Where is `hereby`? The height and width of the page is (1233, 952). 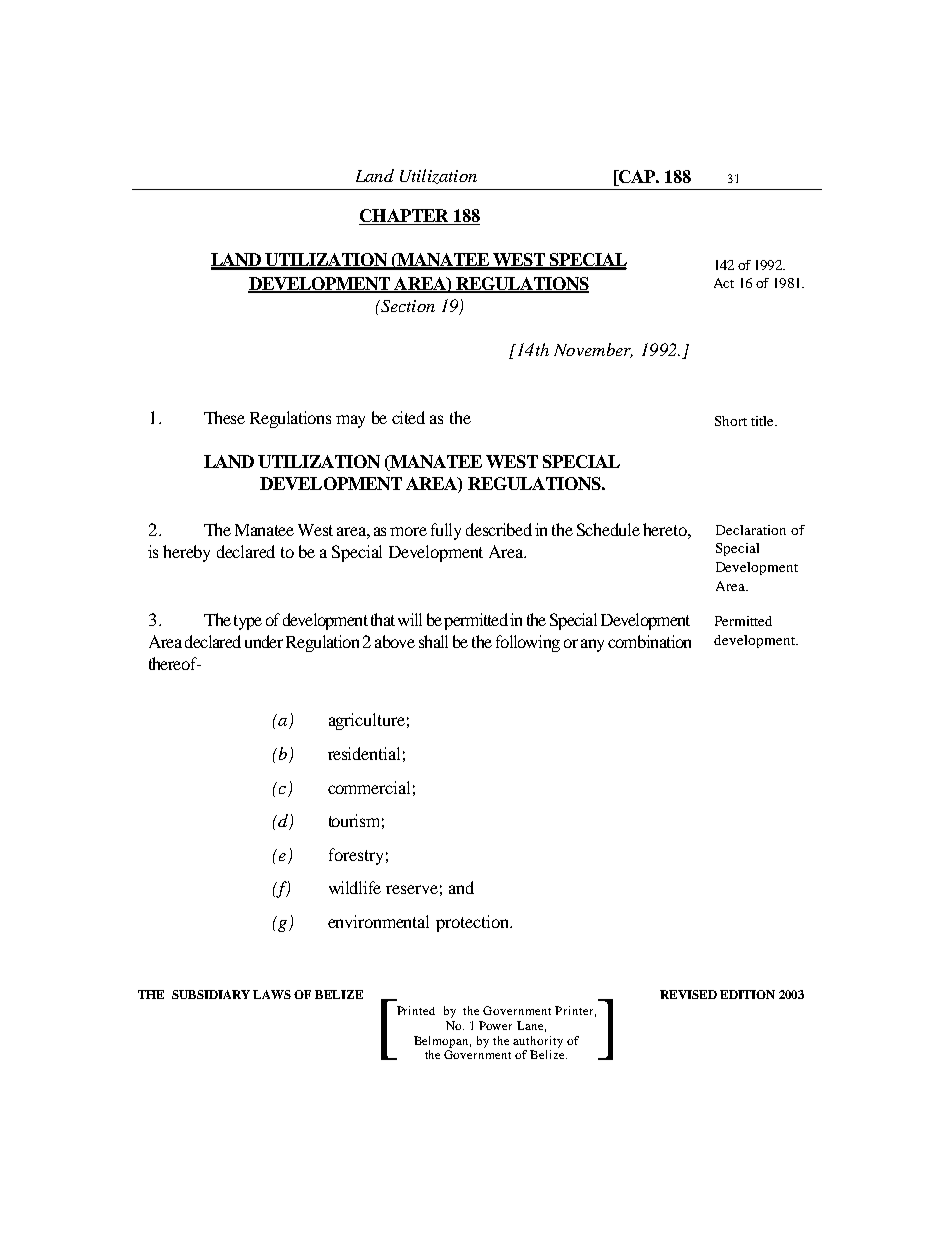 hereby is located at coordinates (186, 553).
